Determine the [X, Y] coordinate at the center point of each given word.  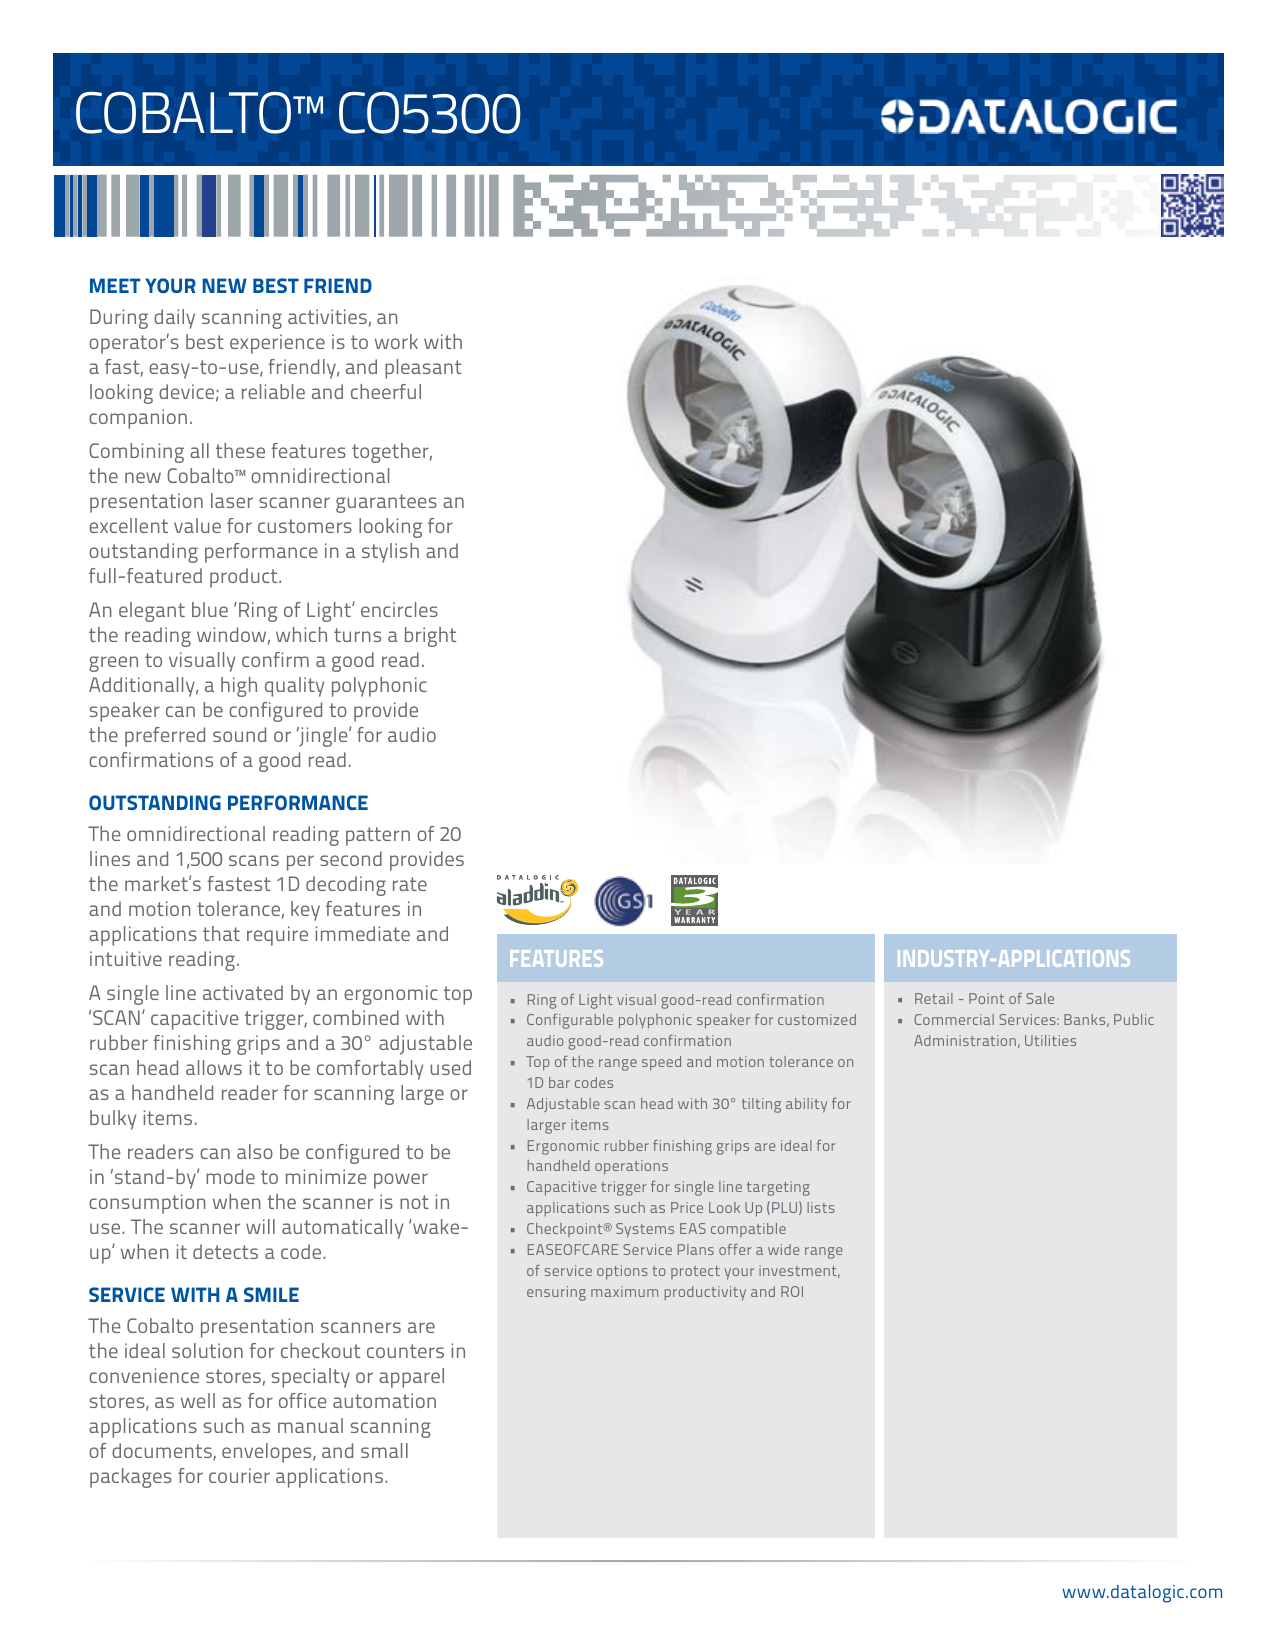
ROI [792, 1291]
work [396, 341]
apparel [411, 1378]
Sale [1040, 998]
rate [410, 884]
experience [277, 344]
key [305, 911]
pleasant [423, 369]
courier [239, 1475]
